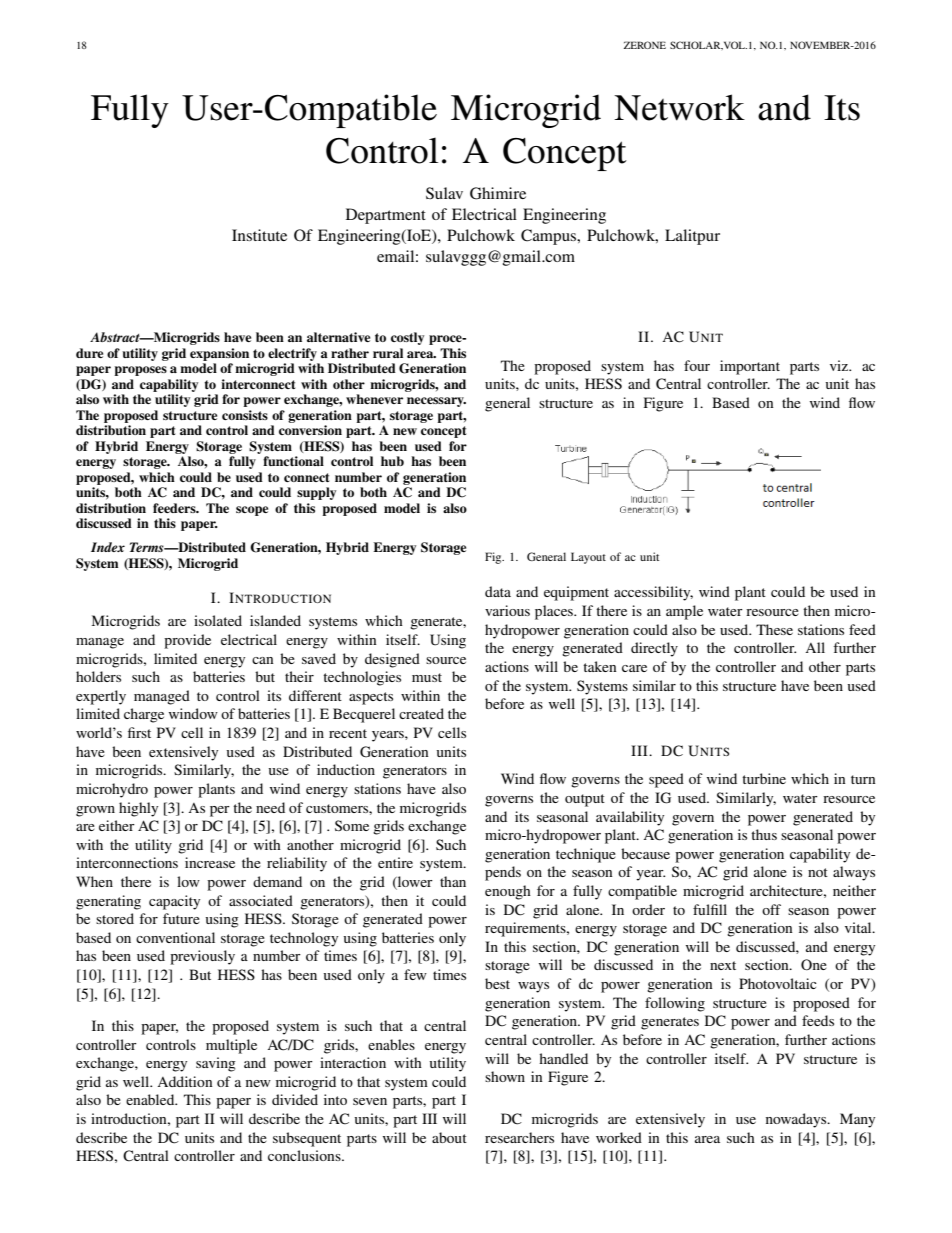 This screenshot has width=952, height=1233. I want to click on increase, so click(210, 862).
